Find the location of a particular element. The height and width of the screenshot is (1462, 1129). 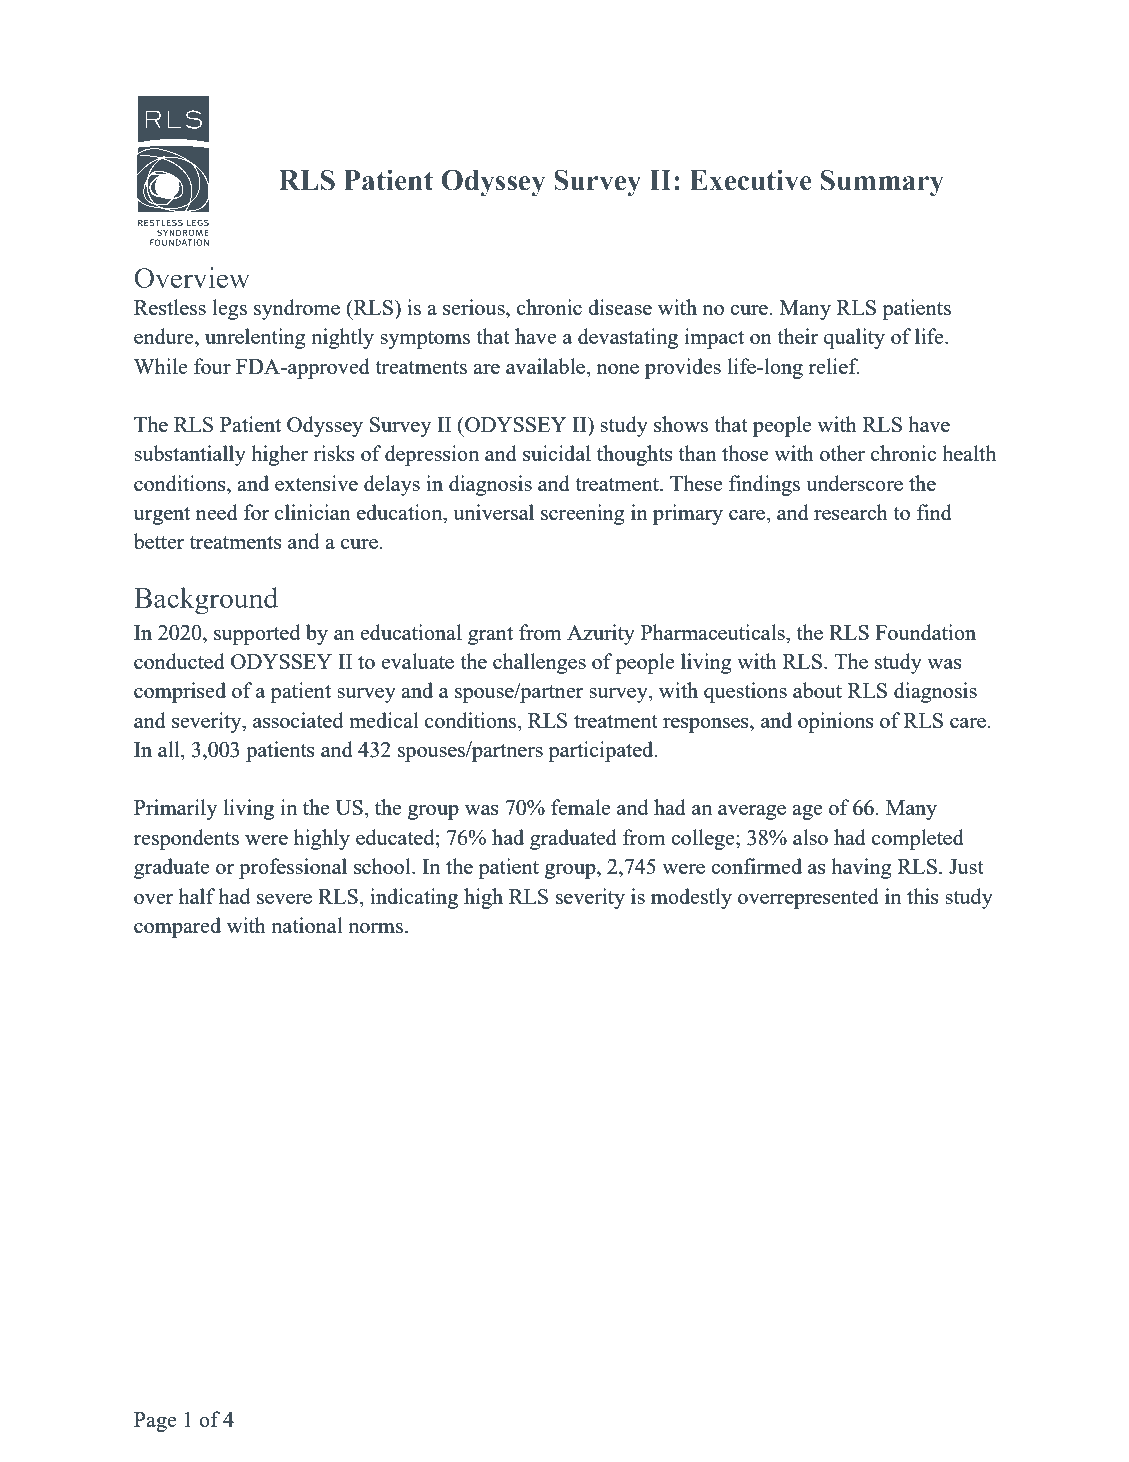

challenges is located at coordinates (539, 663).
